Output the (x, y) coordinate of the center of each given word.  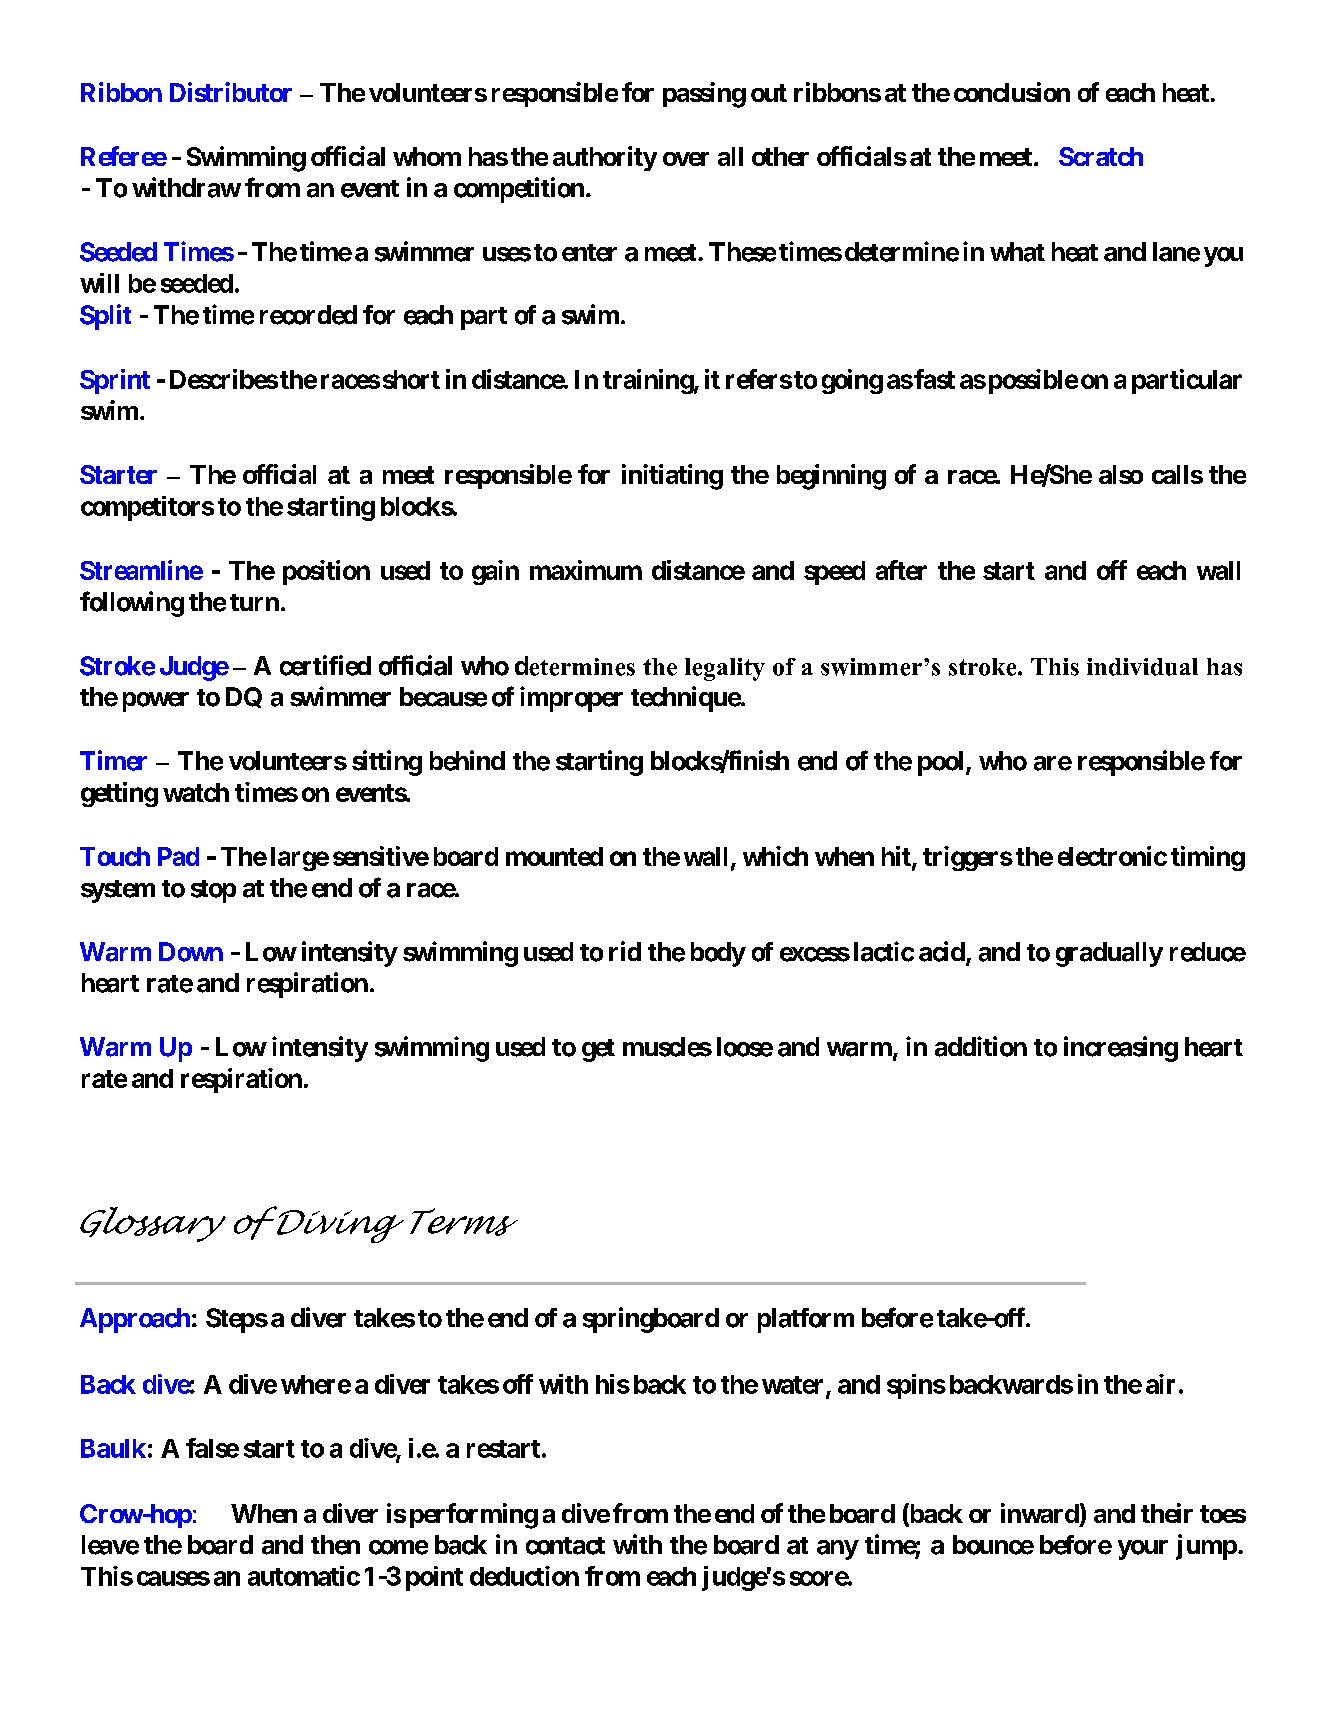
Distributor (231, 92)
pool (940, 763)
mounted (554, 856)
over (686, 159)
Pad (178, 856)
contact (565, 1546)
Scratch (1101, 156)
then (335, 1545)
